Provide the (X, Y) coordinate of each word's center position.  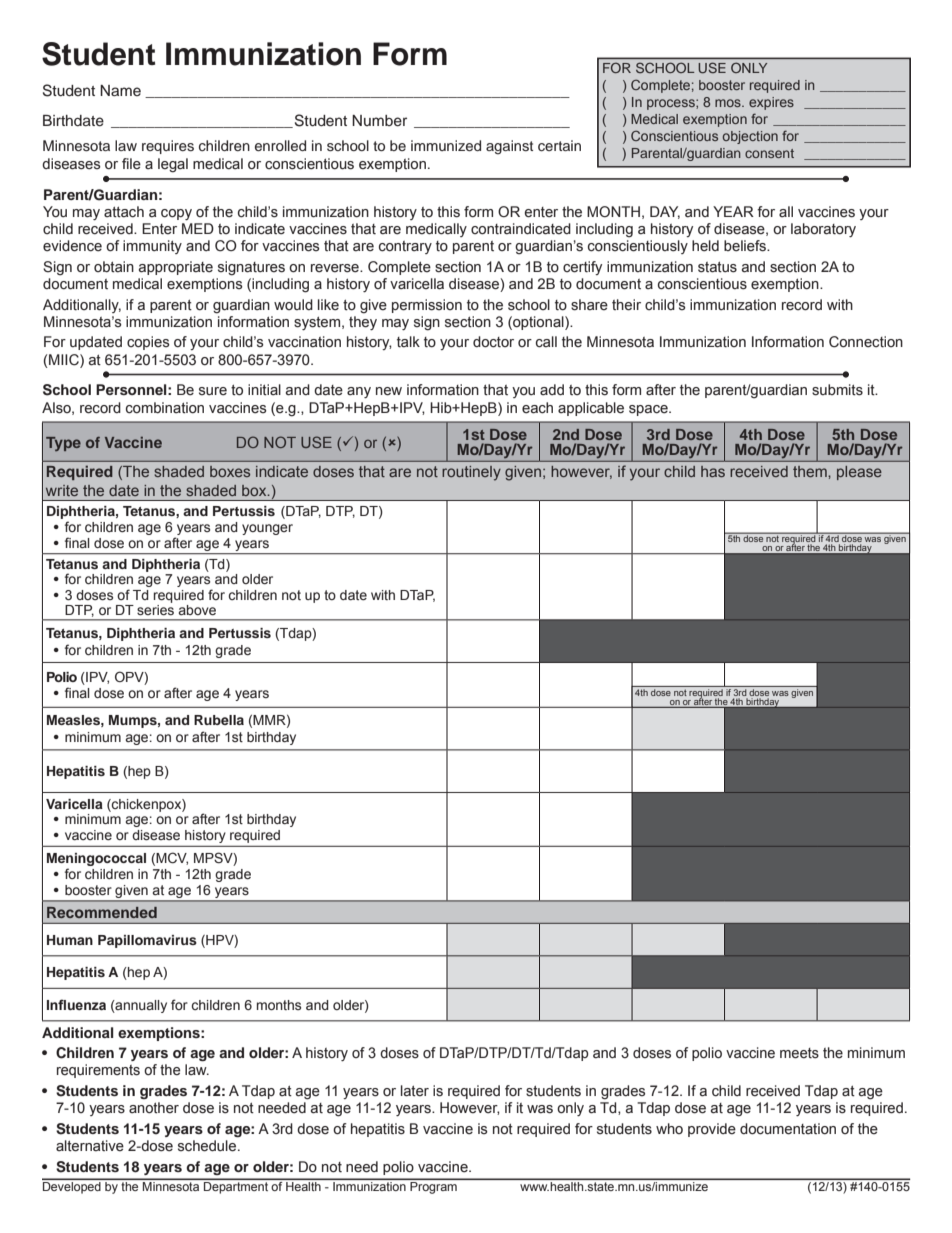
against (509, 147)
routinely (471, 473)
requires (168, 147)
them (811, 471)
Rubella (219, 720)
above (197, 610)
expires (771, 103)
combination (165, 408)
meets (799, 1053)
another (154, 1108)
